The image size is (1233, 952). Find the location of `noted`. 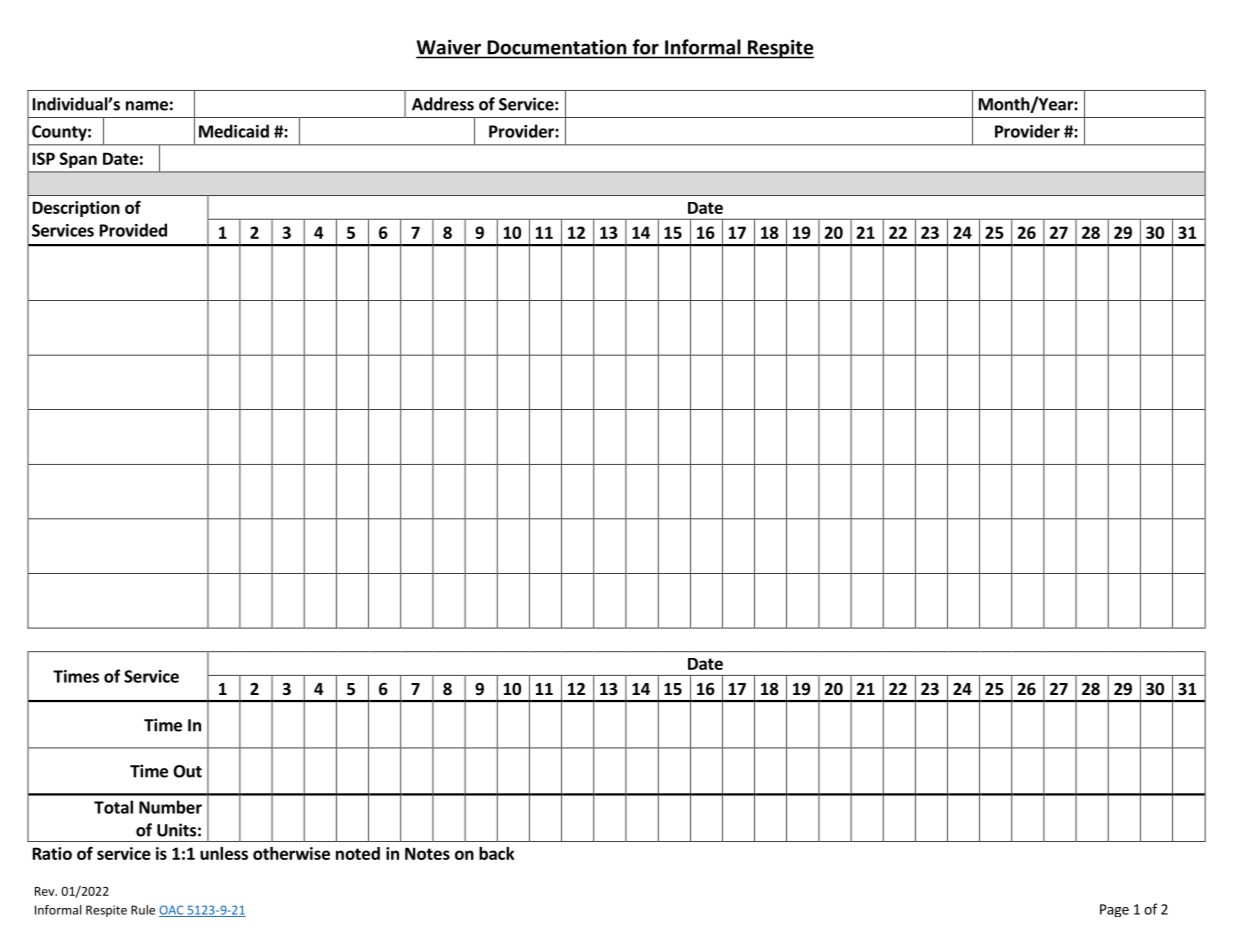

noted is located at coordinates (358, 853).
